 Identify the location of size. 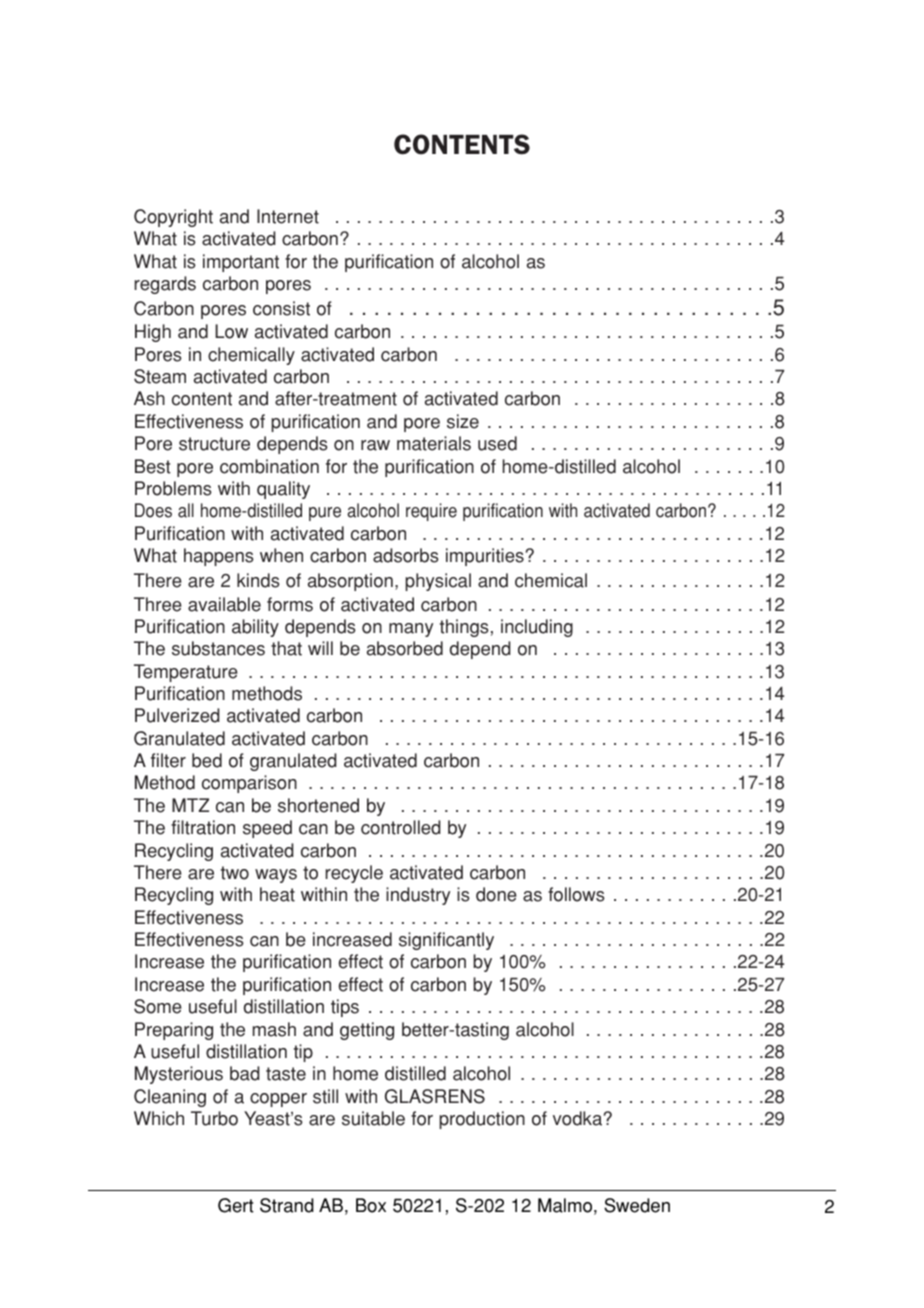
(463, 421).
